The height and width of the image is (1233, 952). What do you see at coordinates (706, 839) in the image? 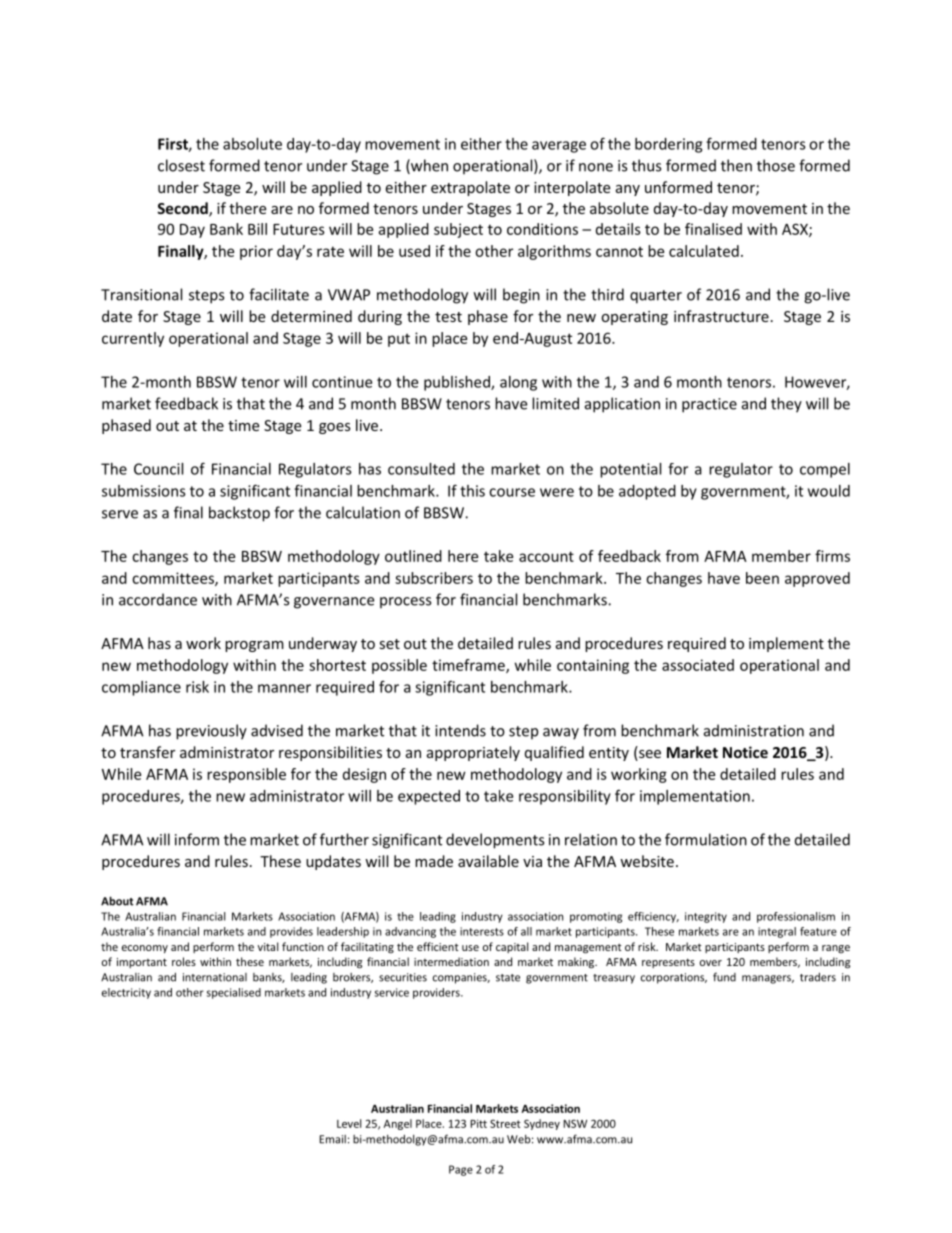
I see `formulation` at bounding box center [706, 839].
